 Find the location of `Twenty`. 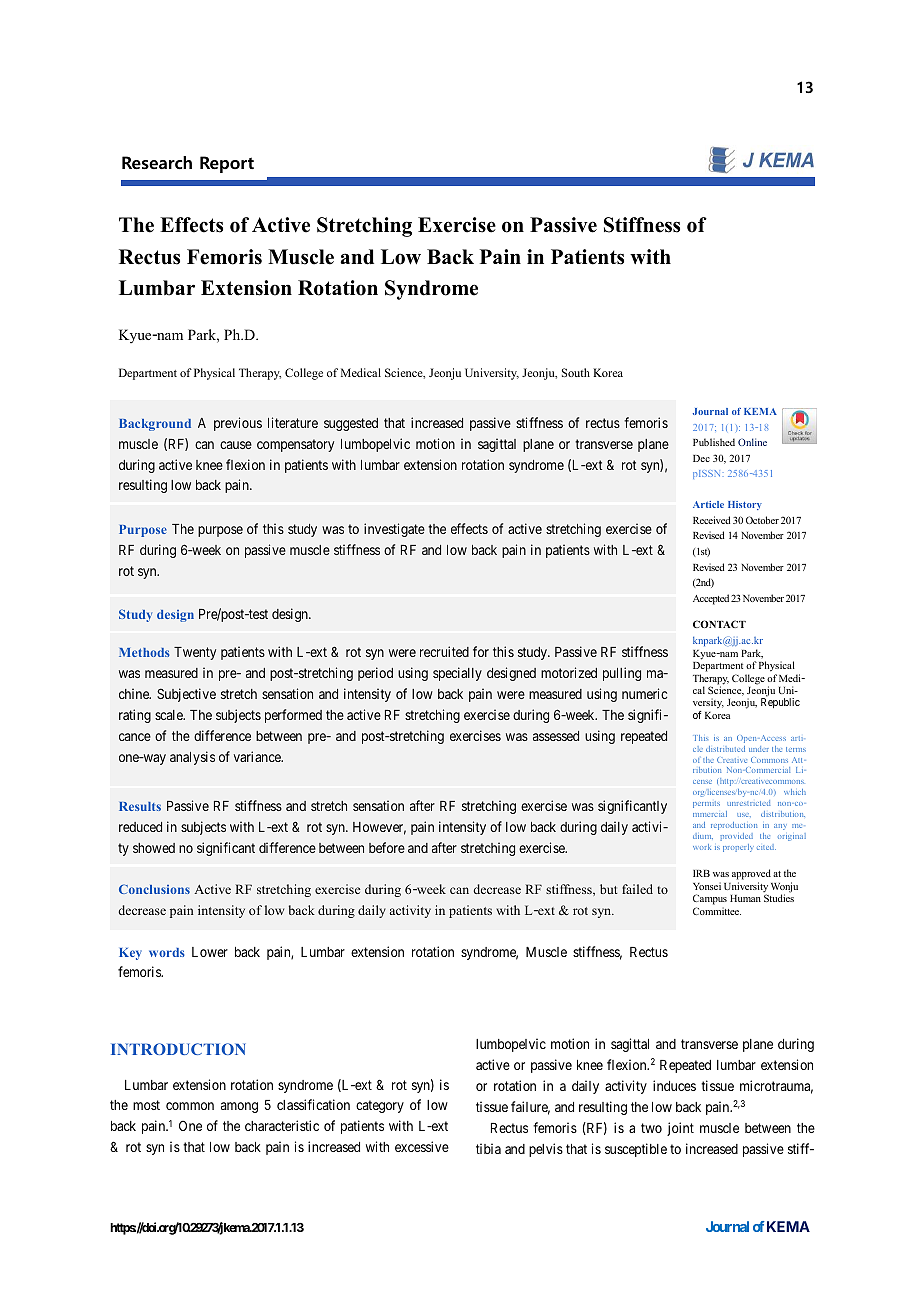

Twenty is located at coordinates (195, 653).
